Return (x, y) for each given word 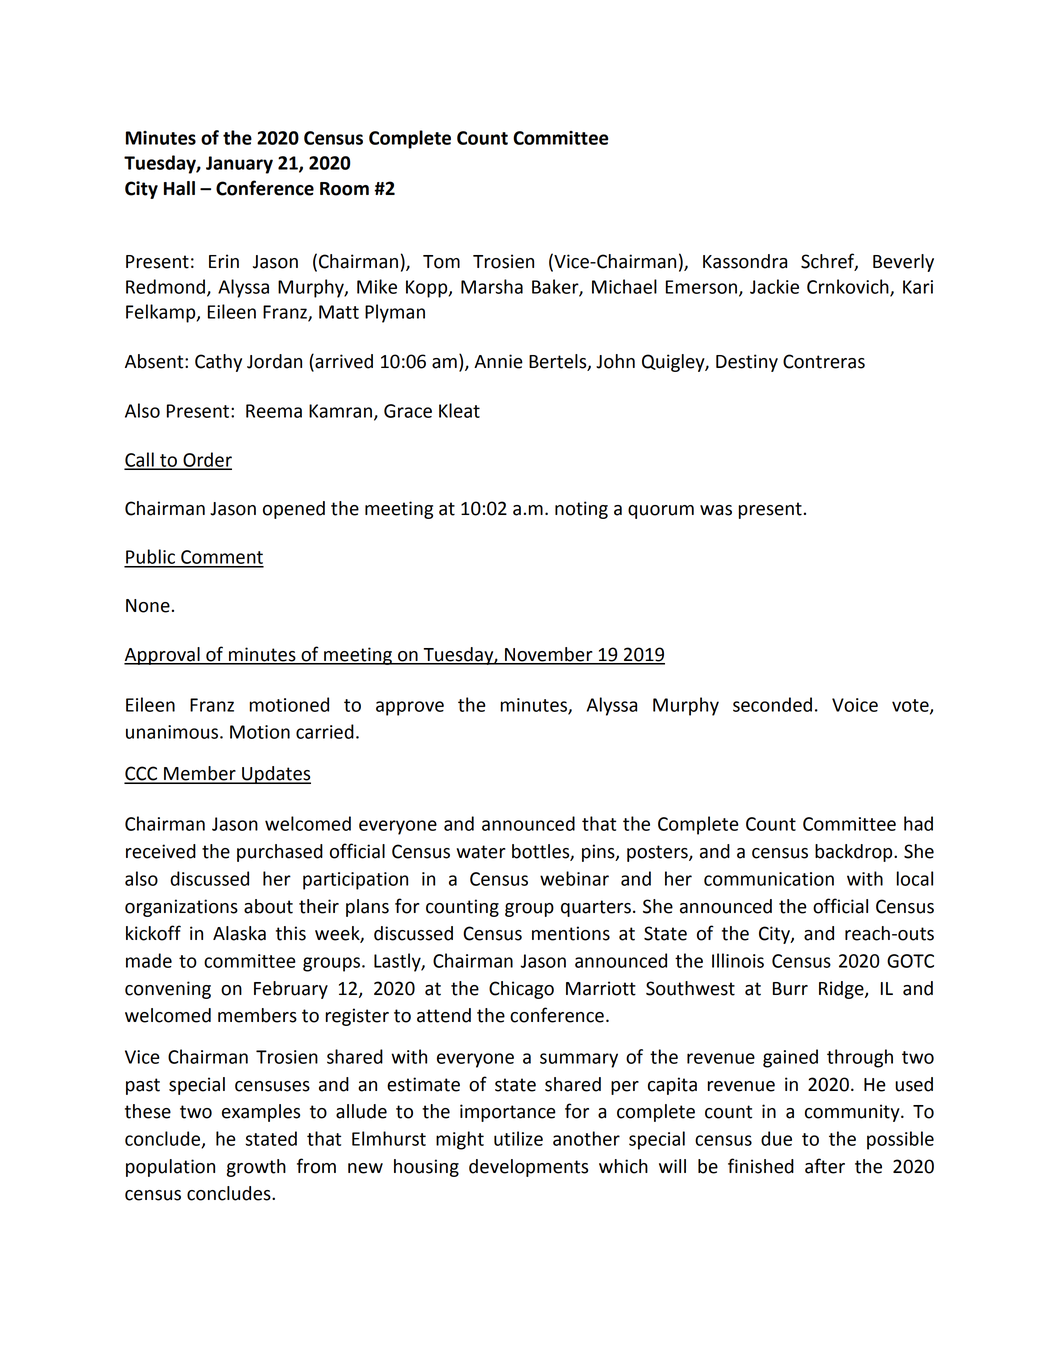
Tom (441, 262)
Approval (163, 656)
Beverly (903, 263)
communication (769, 879)
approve (410, 708)
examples (261, 1113)
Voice (855, 705)
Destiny (747, 363)
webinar (574, 878)
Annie (498, 361)
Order (206, 460)
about (268, 906)
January (239, 165)
